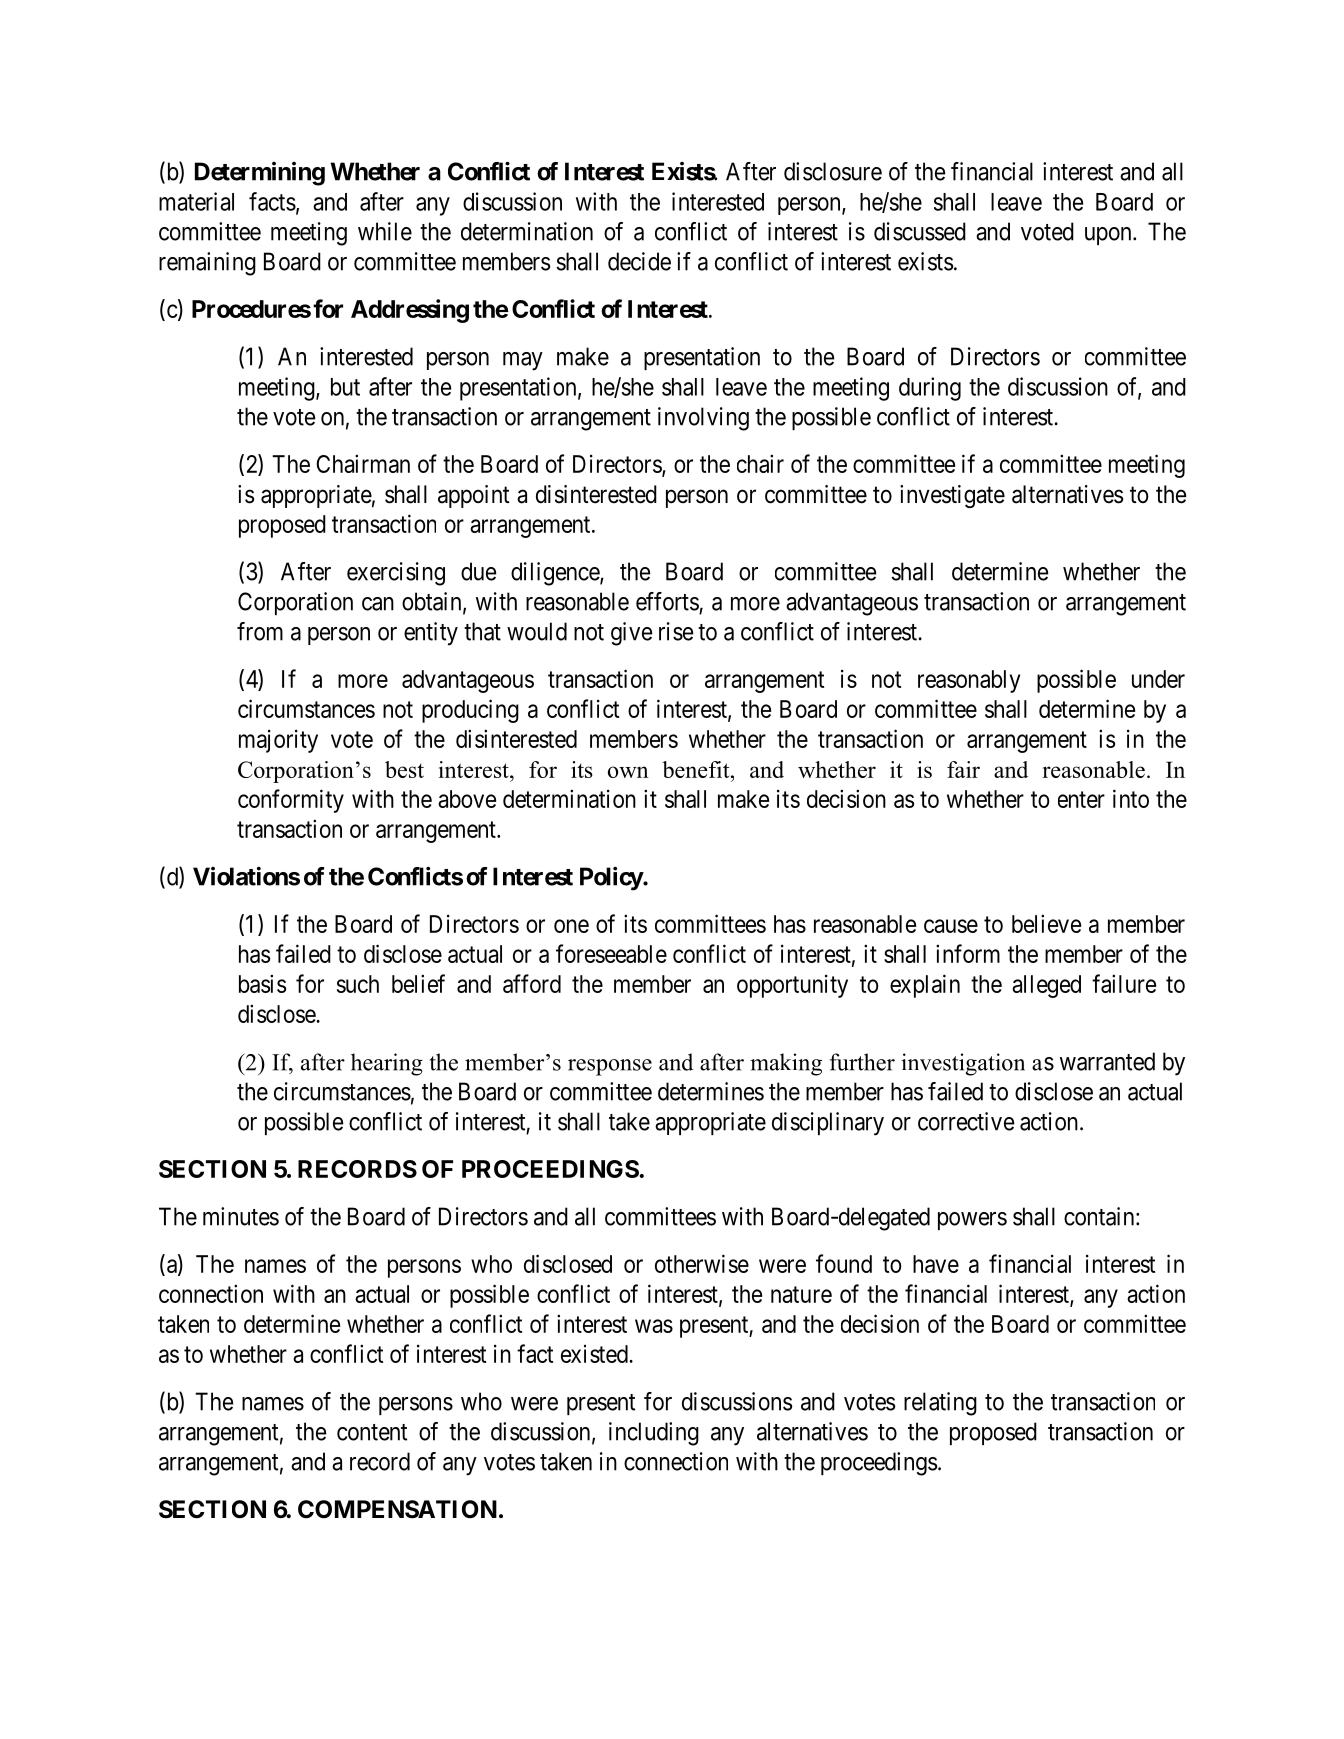  I want to click on while, so click(385, 231).
